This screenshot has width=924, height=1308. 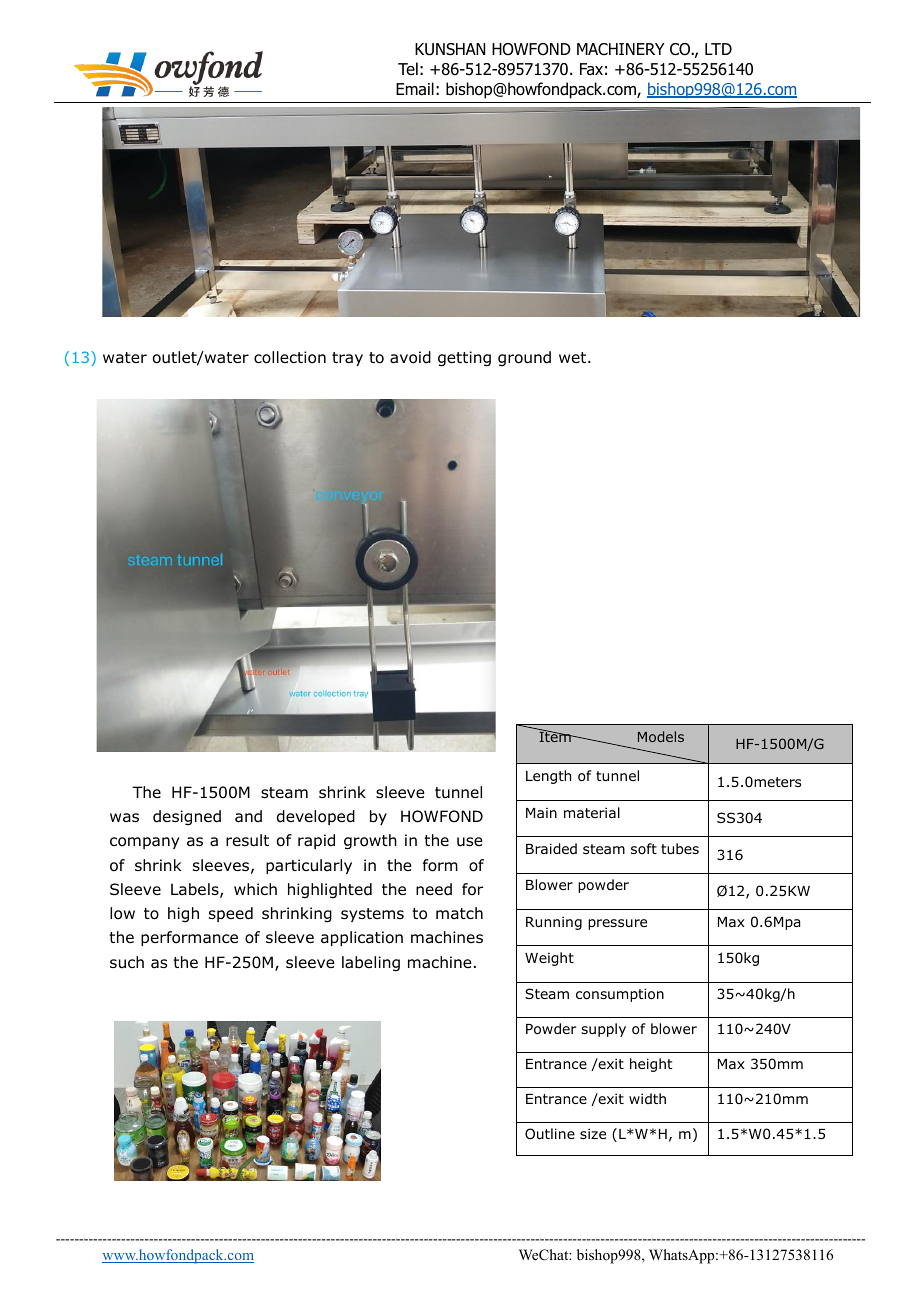 What do you see at coordinates (408, 68) in the screenshot?
I see `Tel` at bounding box center [408, 68].
